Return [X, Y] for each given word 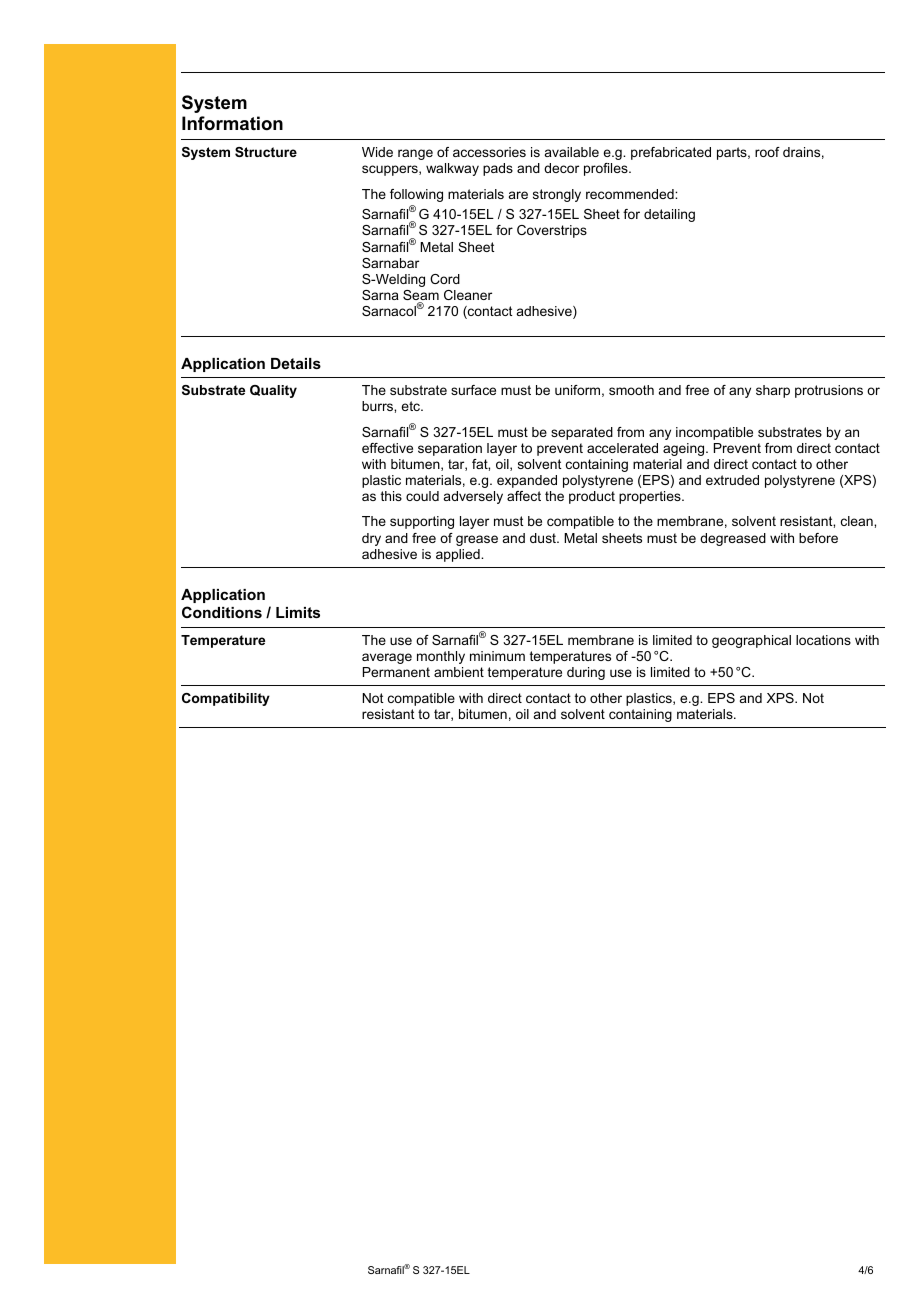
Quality [273, 391]
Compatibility [226, 699]
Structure [266, 152]
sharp [773, 391]
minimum [497, 656]
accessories [489, 152]
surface [473, 390]
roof [767, 152]
